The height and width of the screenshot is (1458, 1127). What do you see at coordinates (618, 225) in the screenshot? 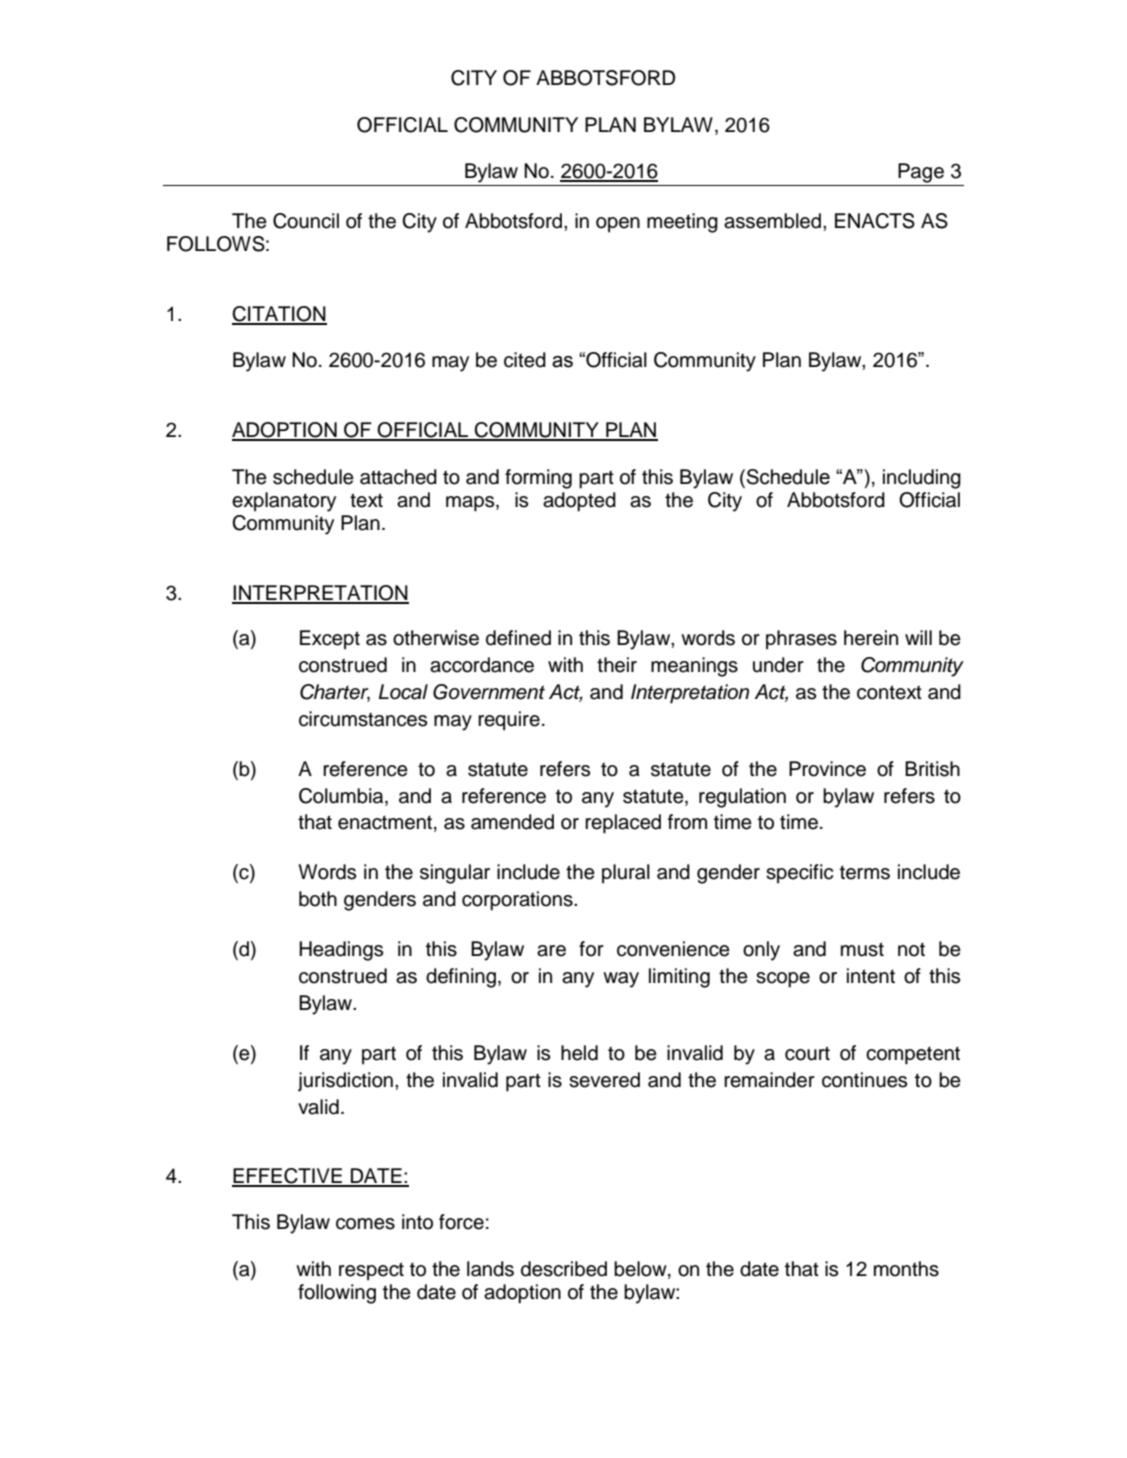
I see `open` at bounding box center [618, 225].
